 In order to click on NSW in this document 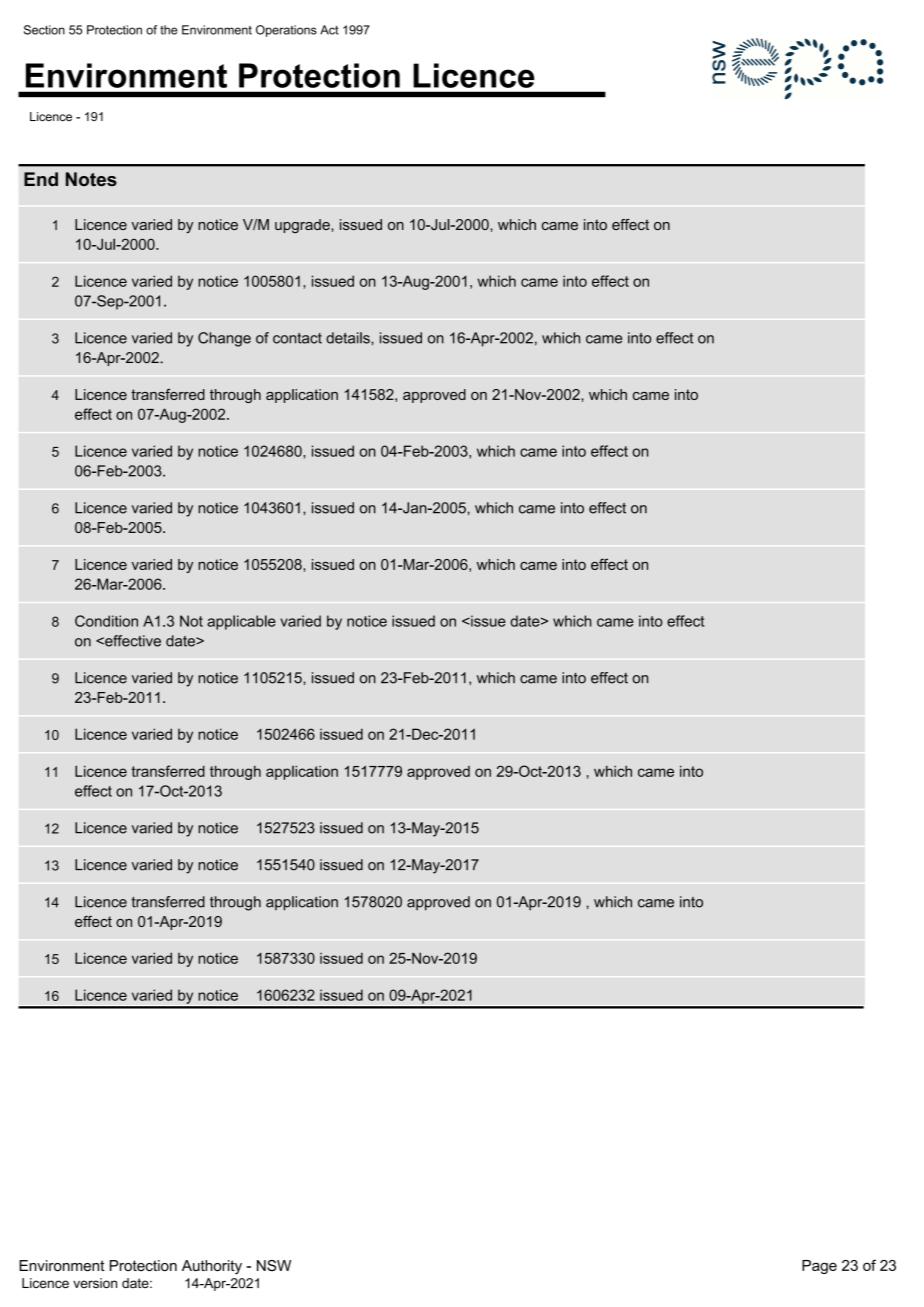, I will do `click(274, 1266)`.
